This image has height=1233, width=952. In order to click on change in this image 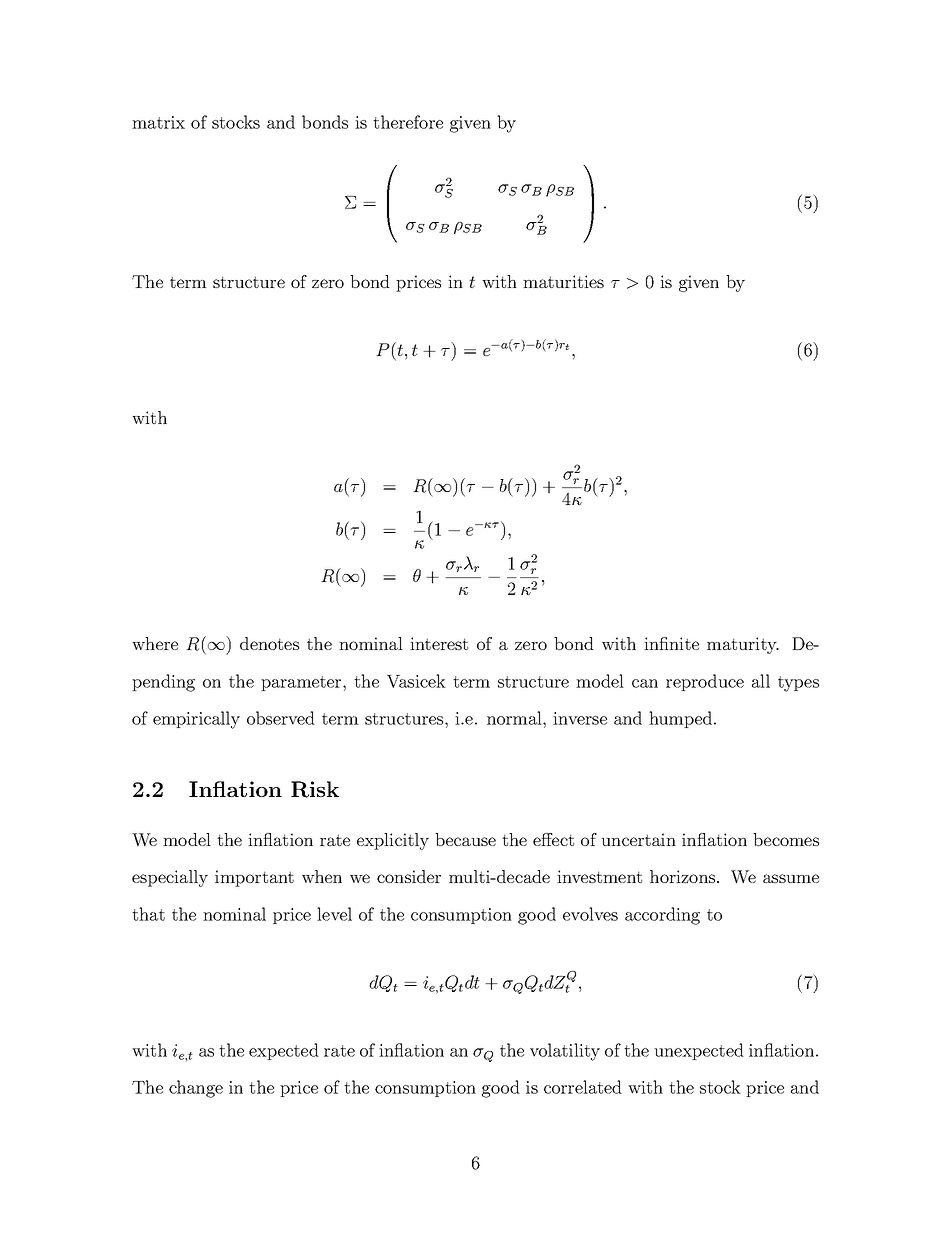, I will do `click(196, 1089)`.
